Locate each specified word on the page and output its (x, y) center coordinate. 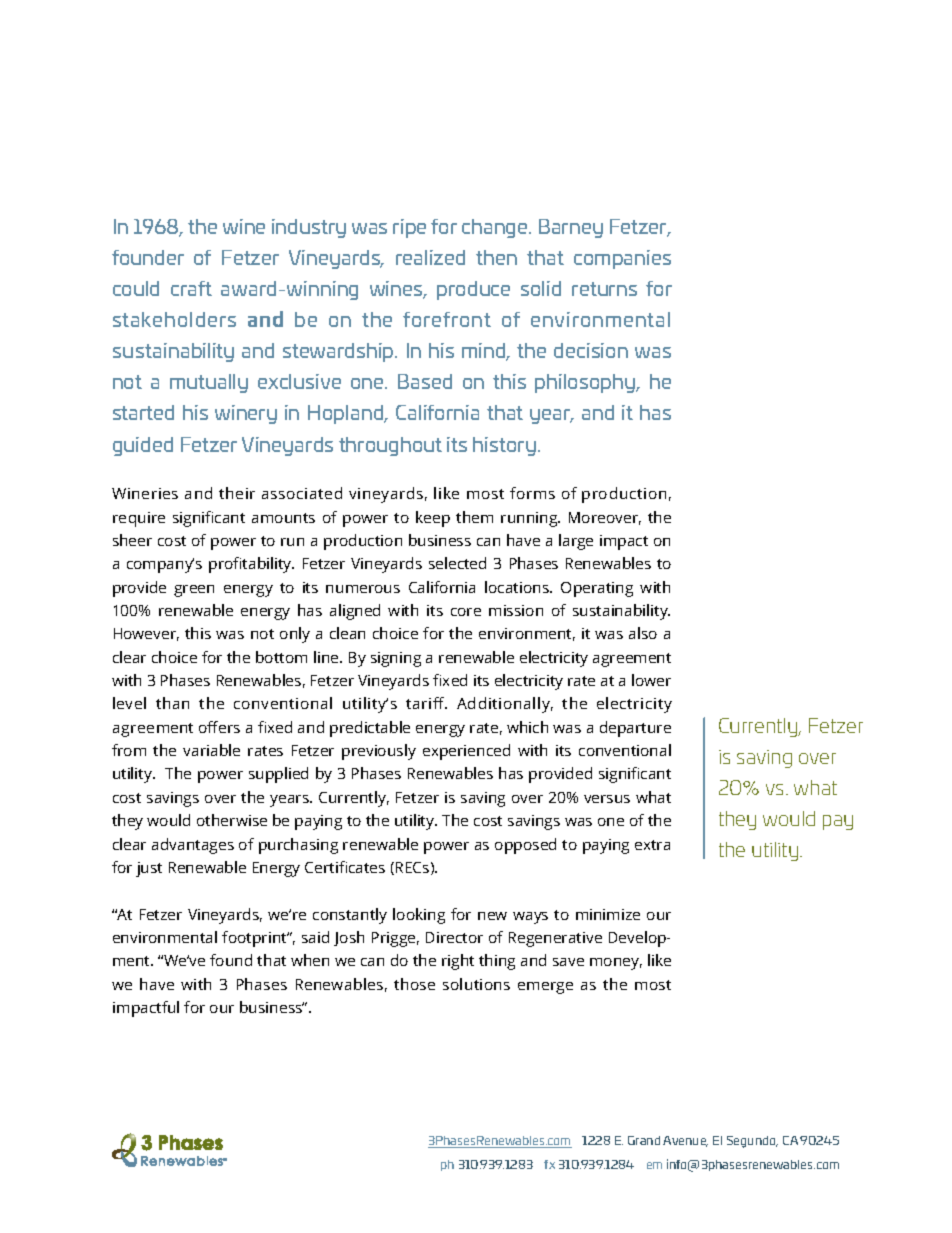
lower (651, 680)
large (576, 542)
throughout (390, 446)
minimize (608, 914)
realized (430, 257)
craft (191, 288)
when (310, 960)
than (172, 703)
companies (622, 259)
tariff (426, 703)
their (237, 493)
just (149, 869)
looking (419, 916)
